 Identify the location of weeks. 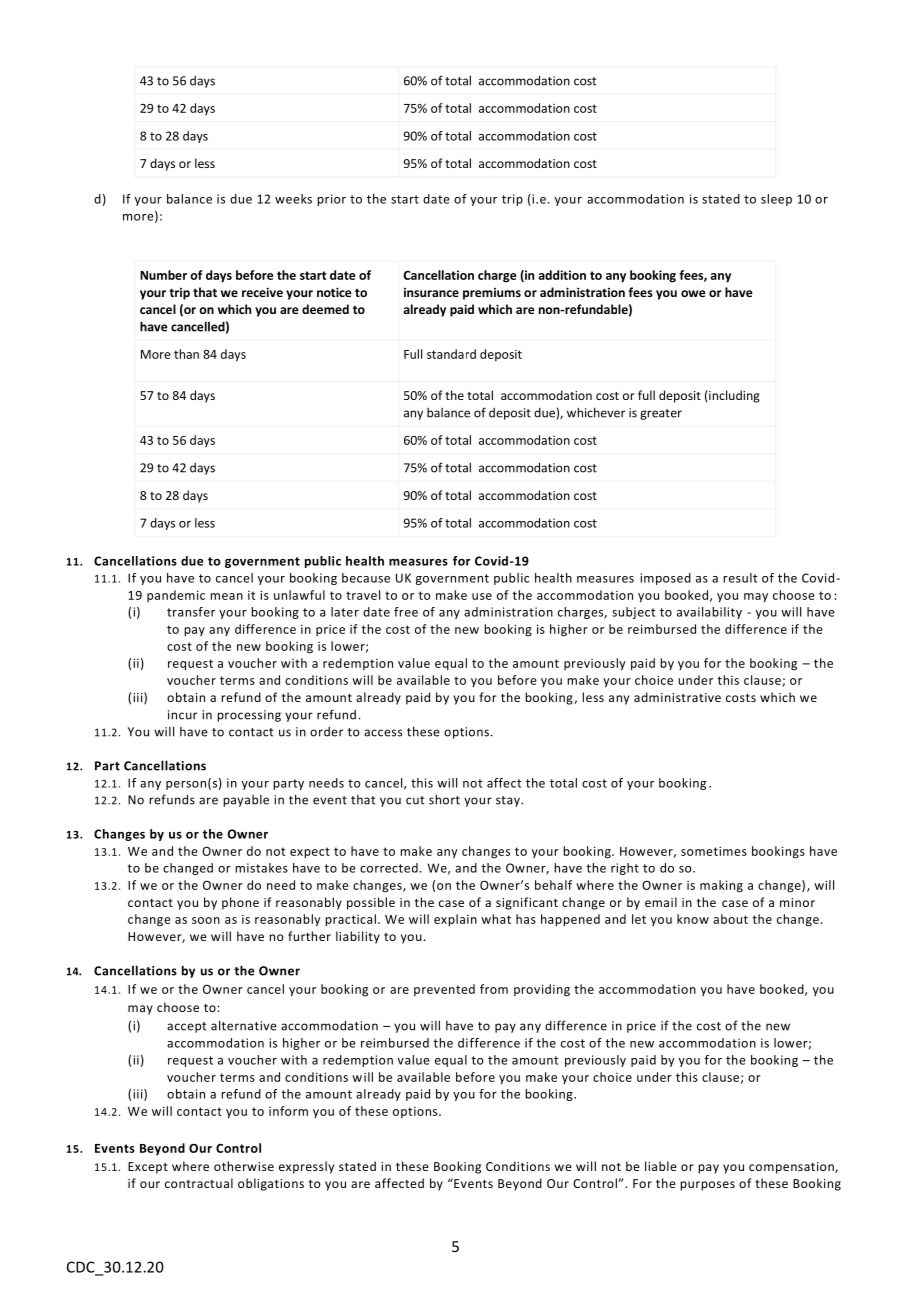
(293, 199).
